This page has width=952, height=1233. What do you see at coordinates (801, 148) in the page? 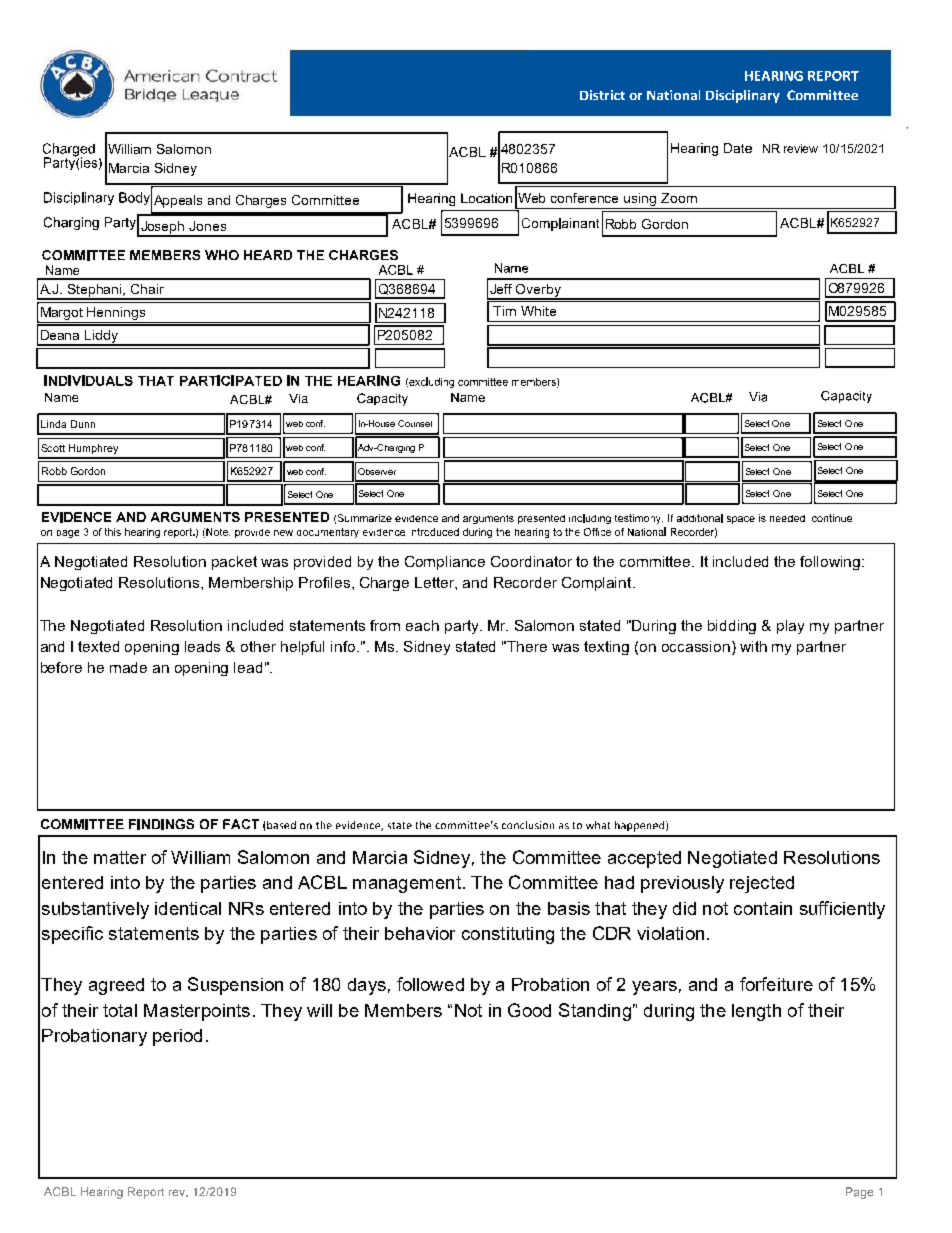
I see `review` at bounding box center [801, 148].
